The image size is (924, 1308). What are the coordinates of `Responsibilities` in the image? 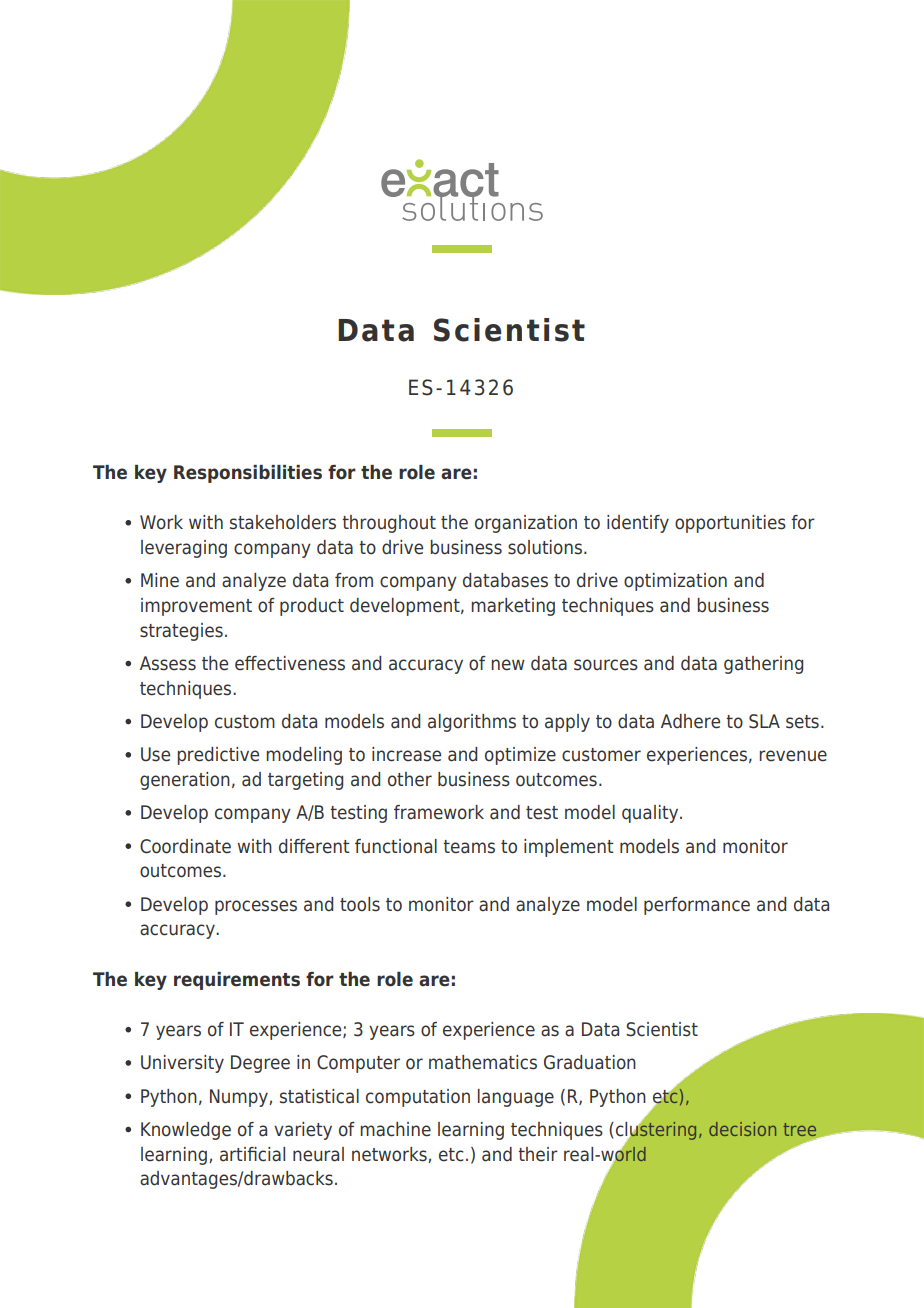 It's located at (248, 474).
